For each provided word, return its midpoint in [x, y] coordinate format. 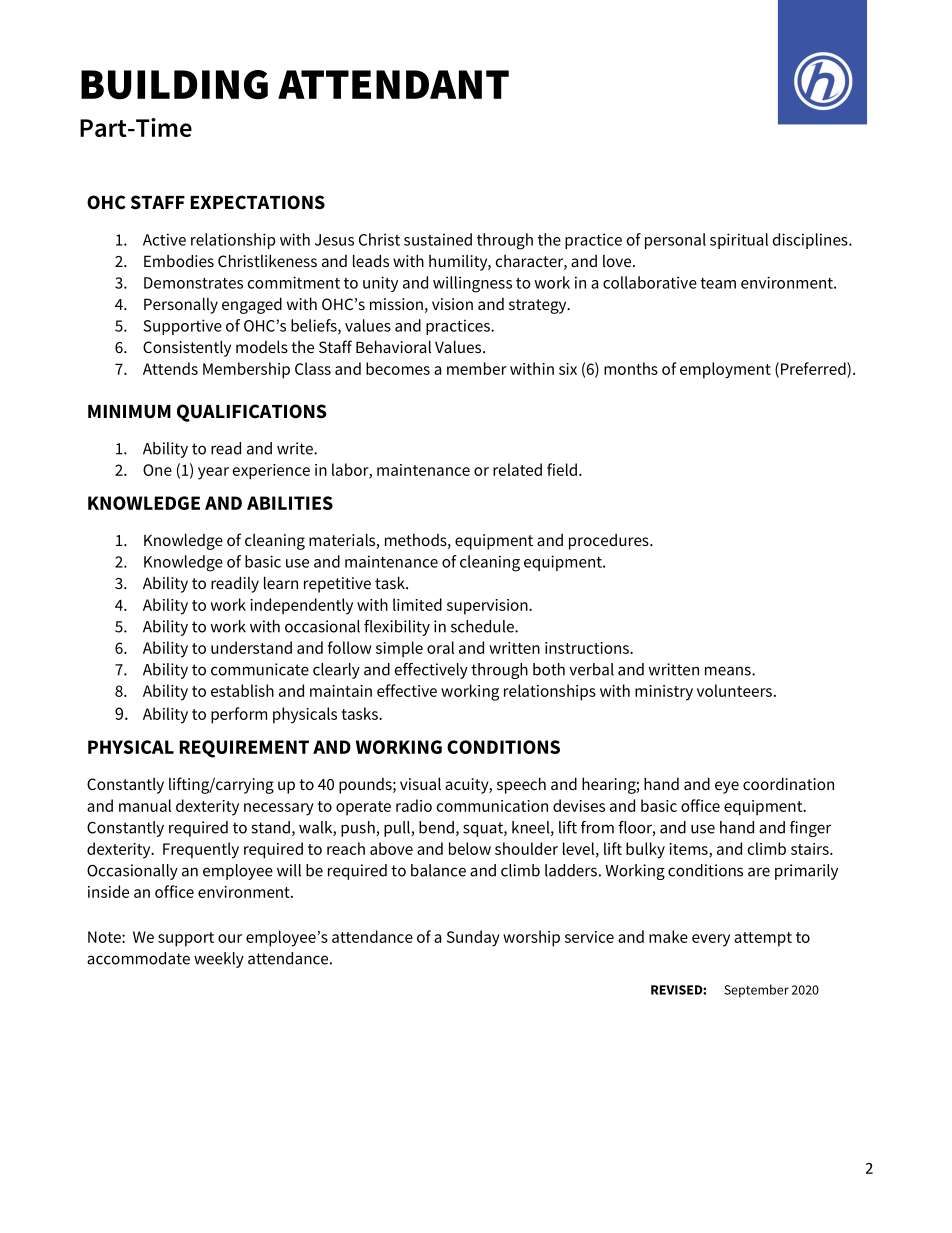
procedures [610, 542]
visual [420, 783]
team [718, 283]
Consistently [187, 348]
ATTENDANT [393, 84]
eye [727, 787]
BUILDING [174, 85]
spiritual [739, 241]
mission [396, 304]
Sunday [473, 938]
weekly [219, 960]
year [213, 473]
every [711, 940]
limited [417, 604]
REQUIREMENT [244, 749]
